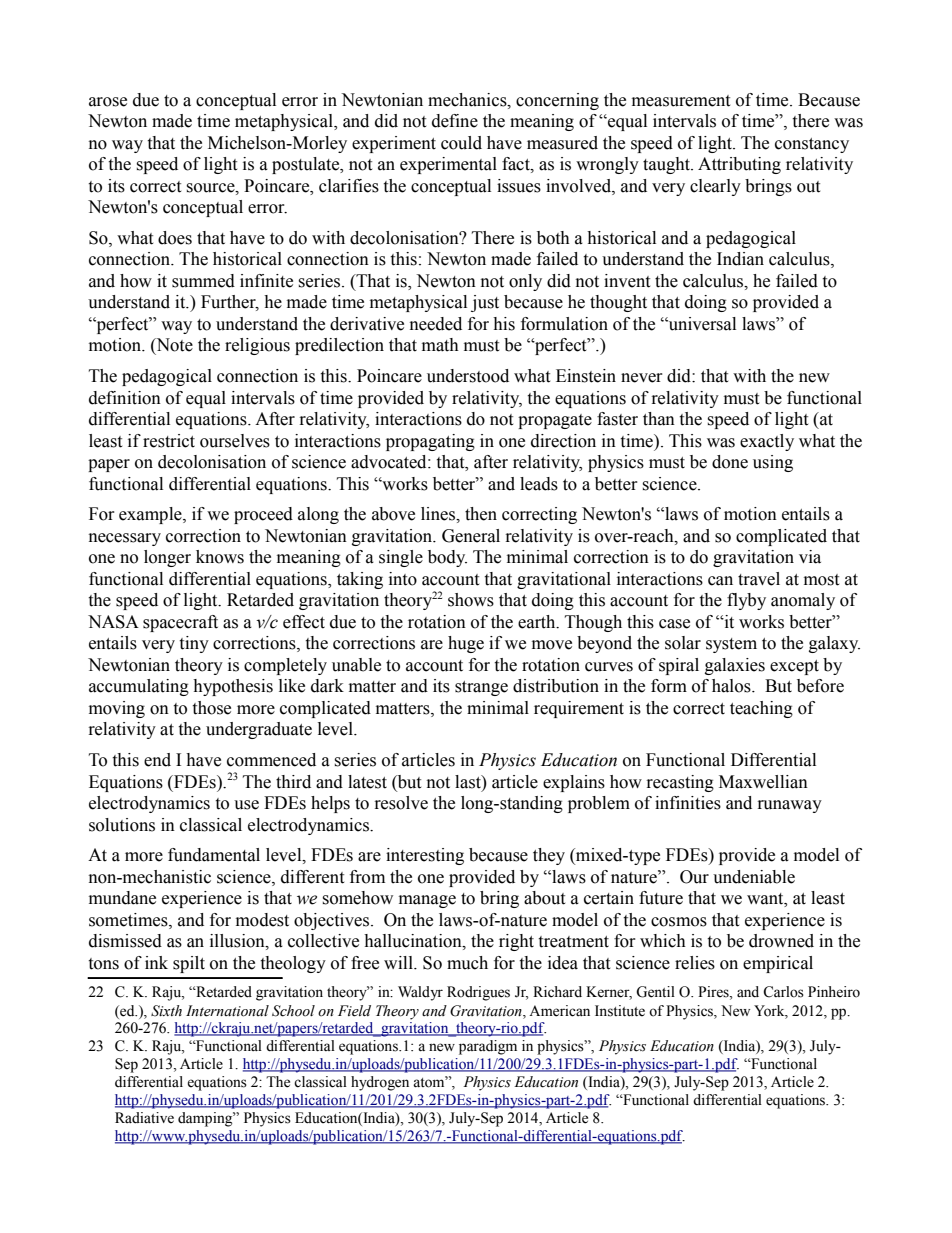 The height and width of the screenshot is (1233, 952). Describe the element at coordinates (144, 1118) in the screenshot. I see `Radiative` at that location.
